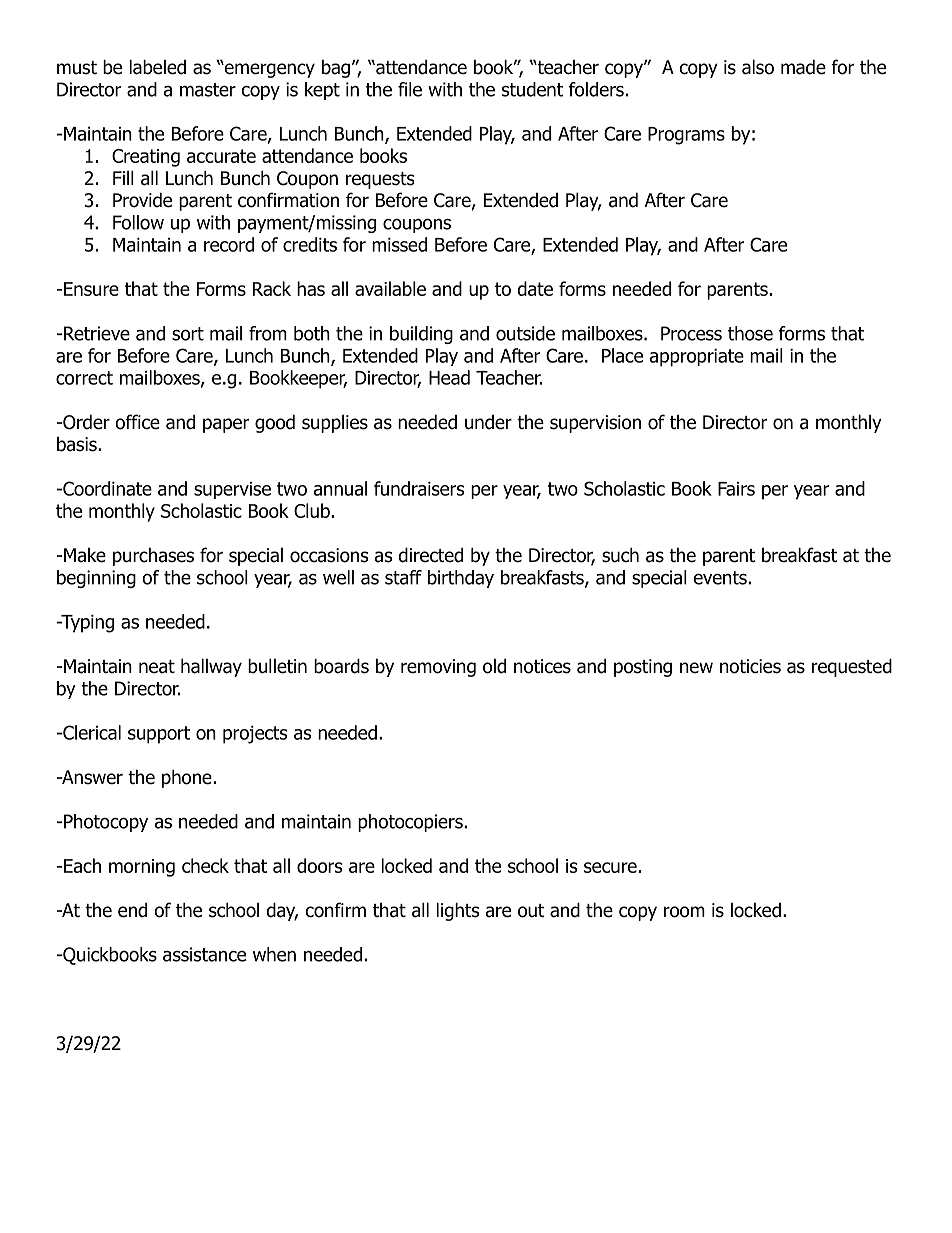 This page has height=1233, width=952. Describe the element at coordinates (457, 911) in the page. I see `lights` at that location.
